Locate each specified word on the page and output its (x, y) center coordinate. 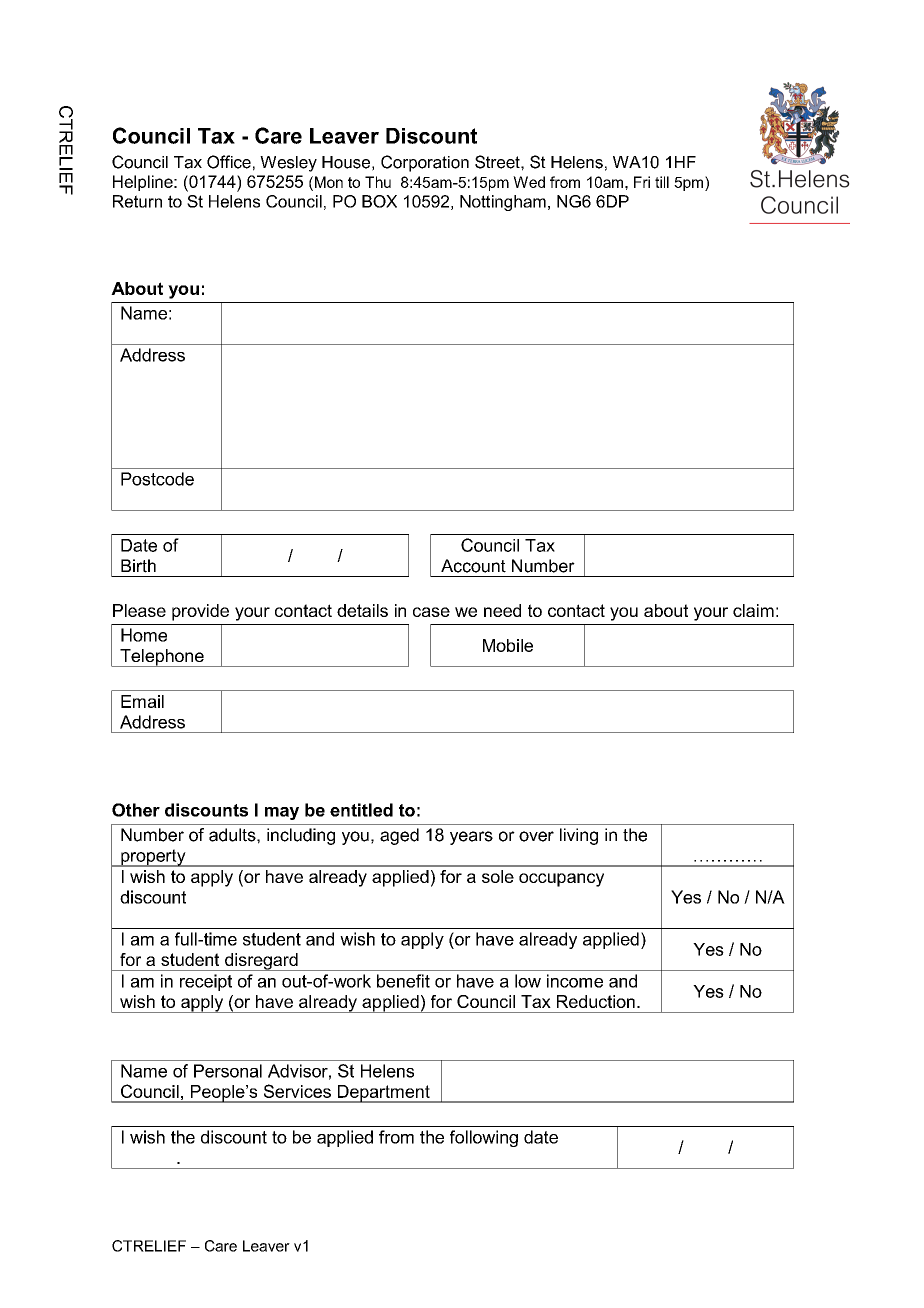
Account (473, 566)
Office (229, 162)
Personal (228, 1071)
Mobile (508, 645)
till (662, 182)
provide (200, 612)
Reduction (596, 1001)
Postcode (157, 479)
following (484, 1138)
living (579, 836)
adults (233, 835)
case (431, 612)
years (471, 838)
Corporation (425, 163)
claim (753, 610)
